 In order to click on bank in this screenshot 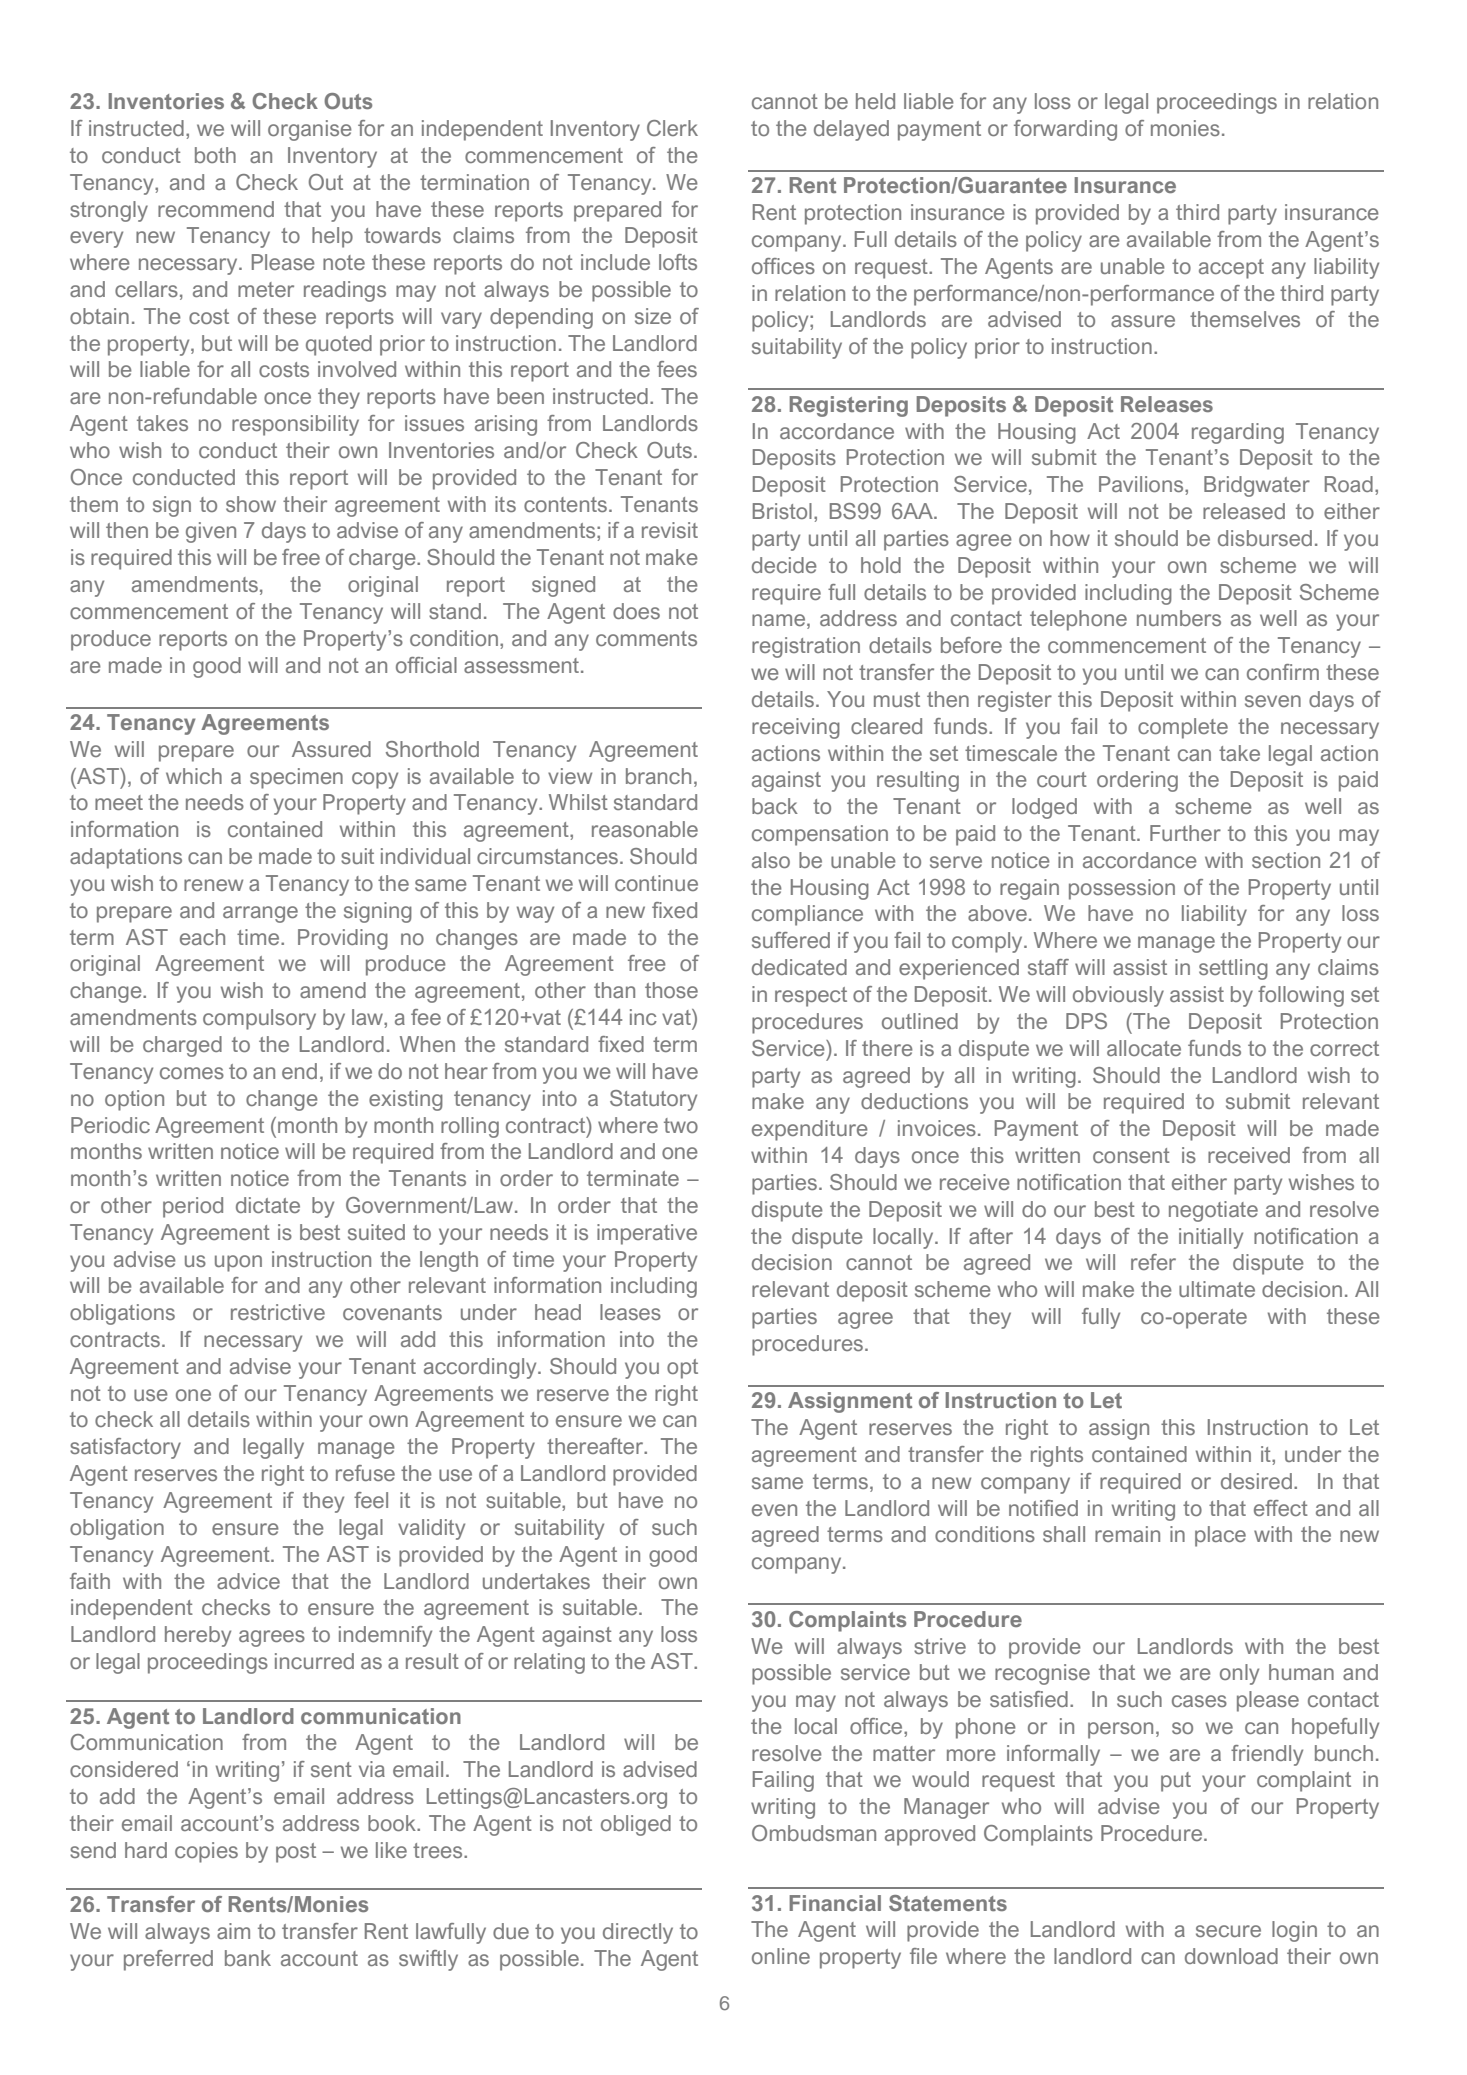, I will do `click(248, 1958)`.
